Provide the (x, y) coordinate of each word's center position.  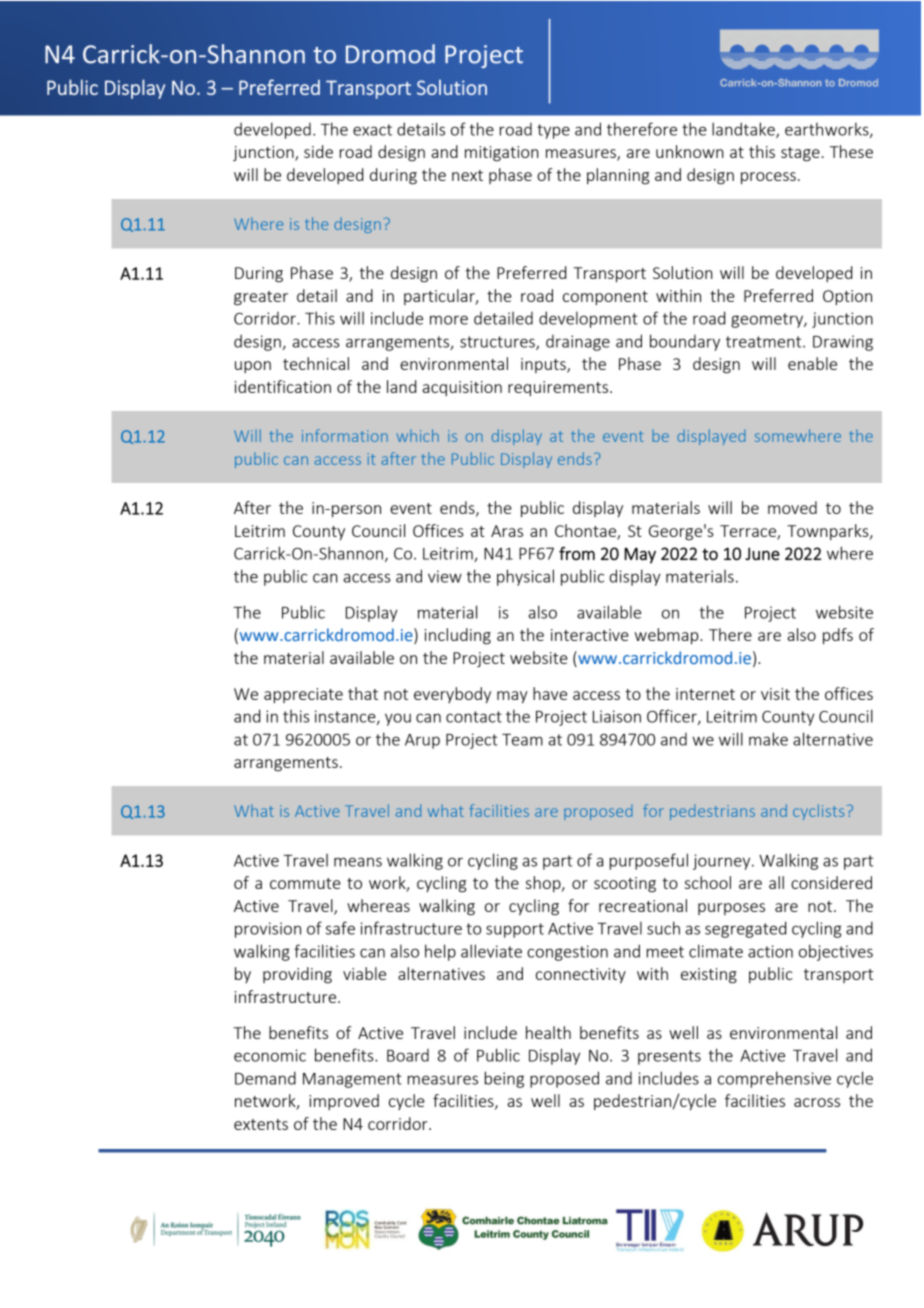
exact (372, 130)
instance (346, 717)
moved (792, 507)
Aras (507, 531)
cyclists (818, 812)
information (345, 435)
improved (344, 1102)
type (553, 131)
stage (800, 154)
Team (522, 740)
